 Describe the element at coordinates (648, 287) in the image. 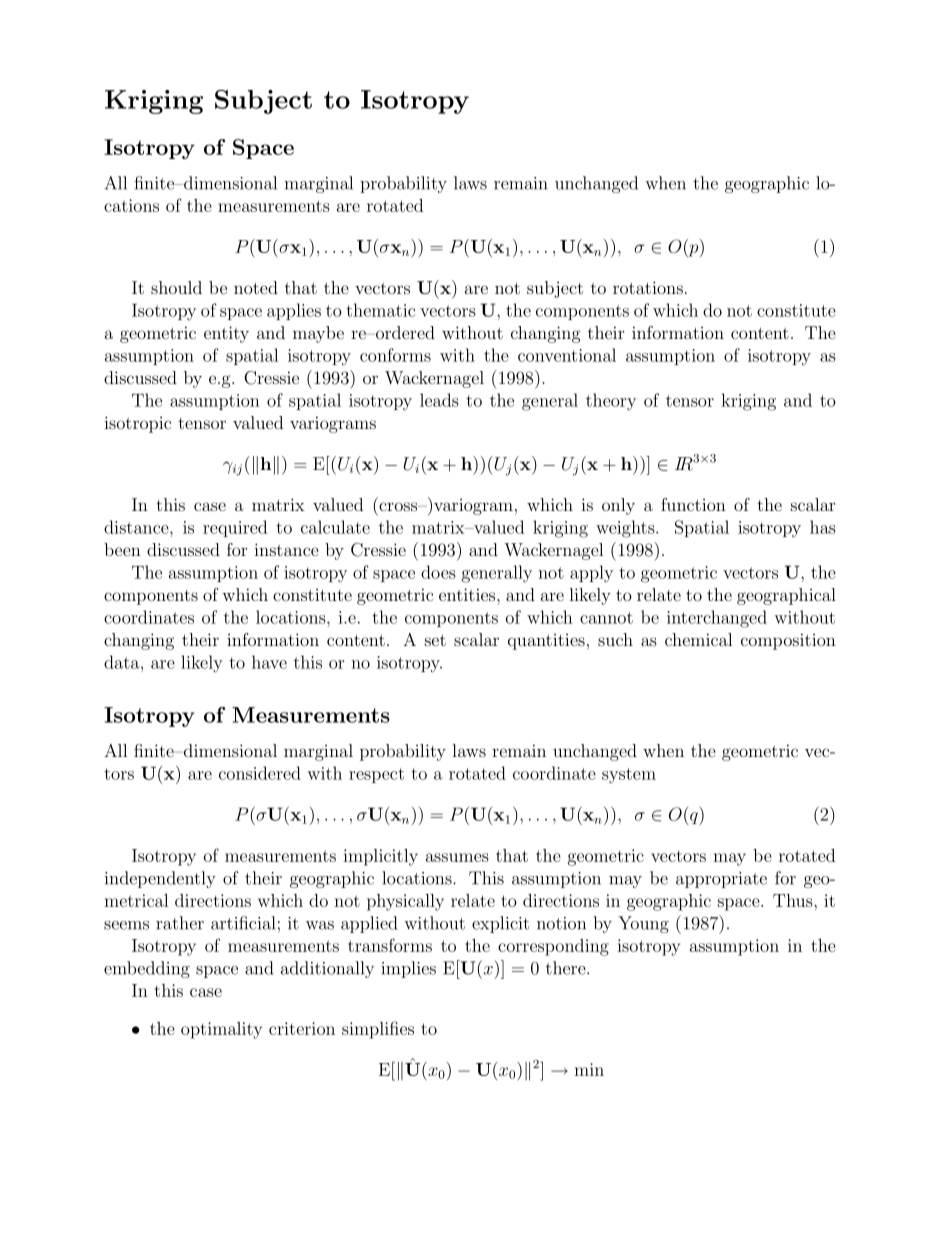

I see `rotations` at that location.
